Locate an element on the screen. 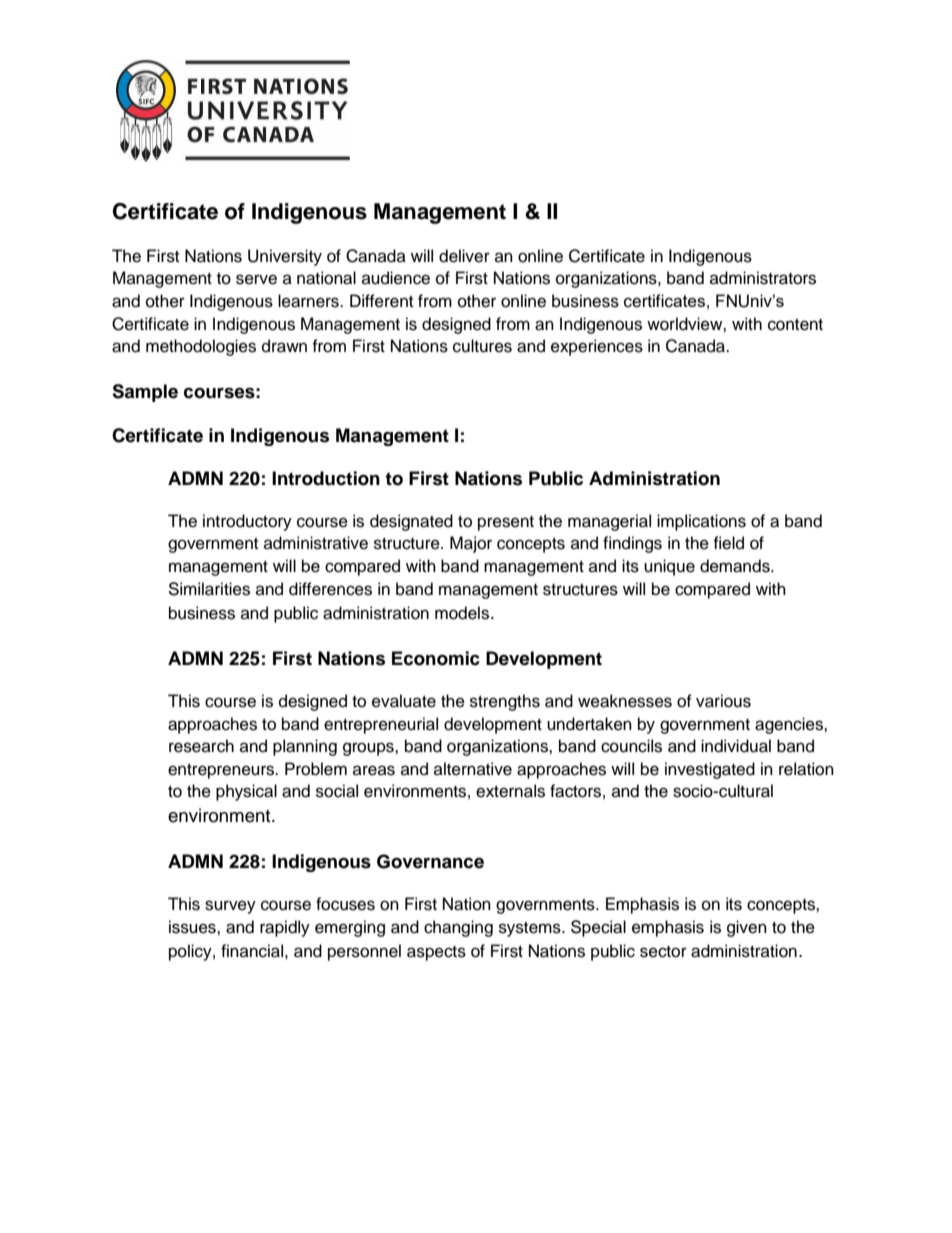  issues is located at coordinates (193, 927).
